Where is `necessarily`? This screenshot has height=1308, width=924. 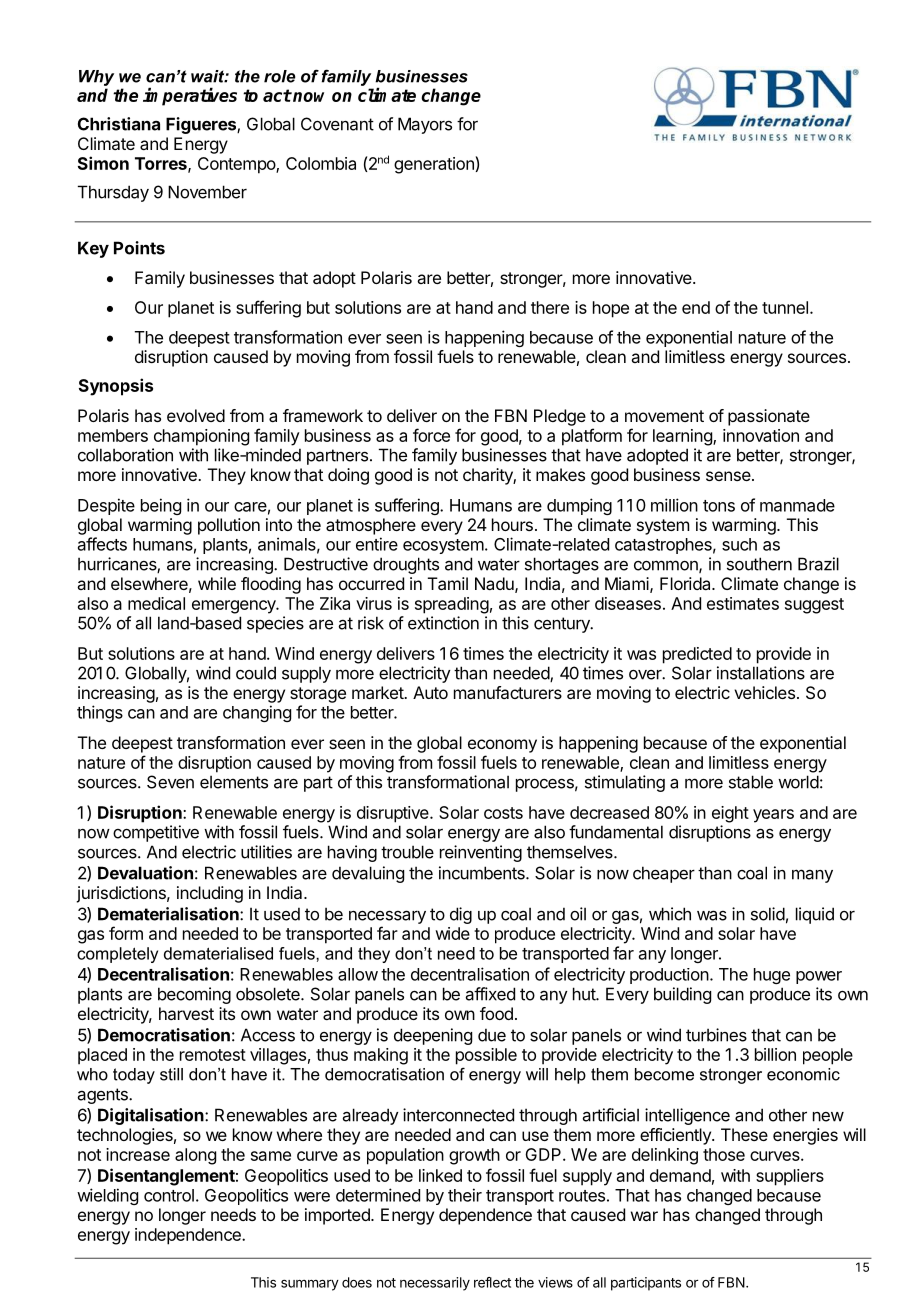 necessarily is located at coordinates (435, 1284).
